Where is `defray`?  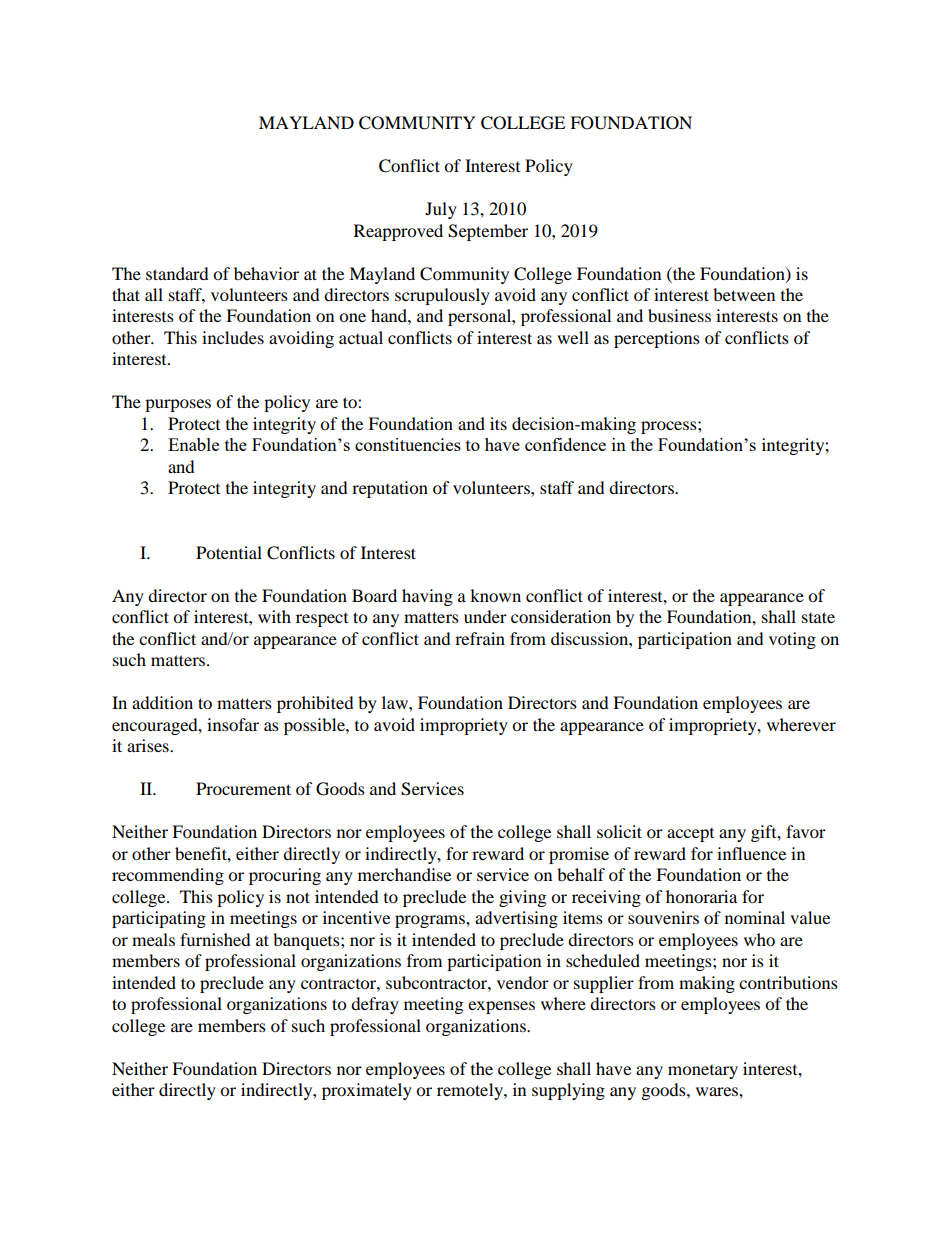
defray is located at coordinates (375, 1005).
